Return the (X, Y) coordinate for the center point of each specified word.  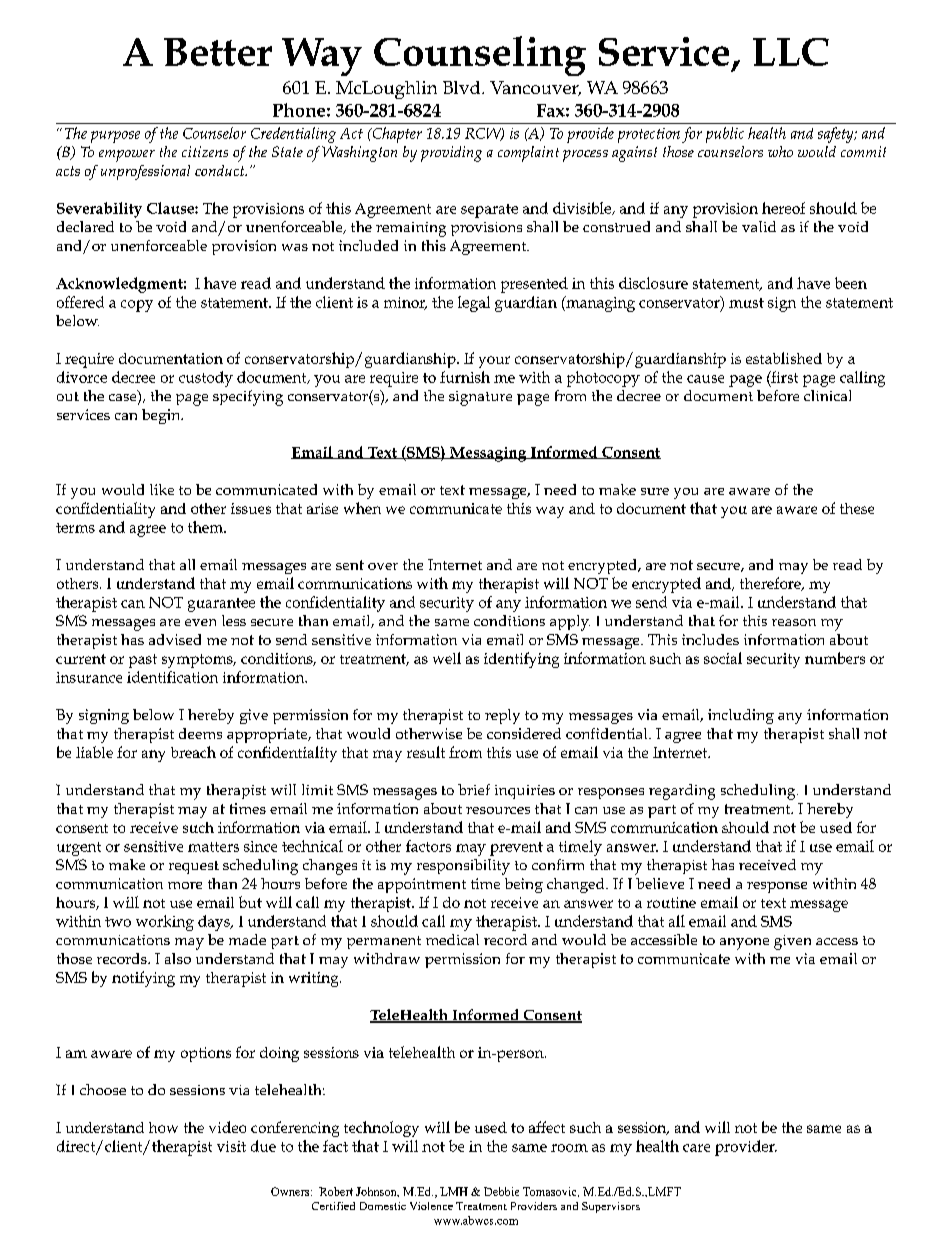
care (696, 1148)
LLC (791, 52)
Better (218, 52)
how (163, 1127)
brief (474, 789)
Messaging (488, 454)
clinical (827, 395)
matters (213, 847)
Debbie (501, 1191)
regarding (682, 792)
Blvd (463, 87)
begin (162, 416)
